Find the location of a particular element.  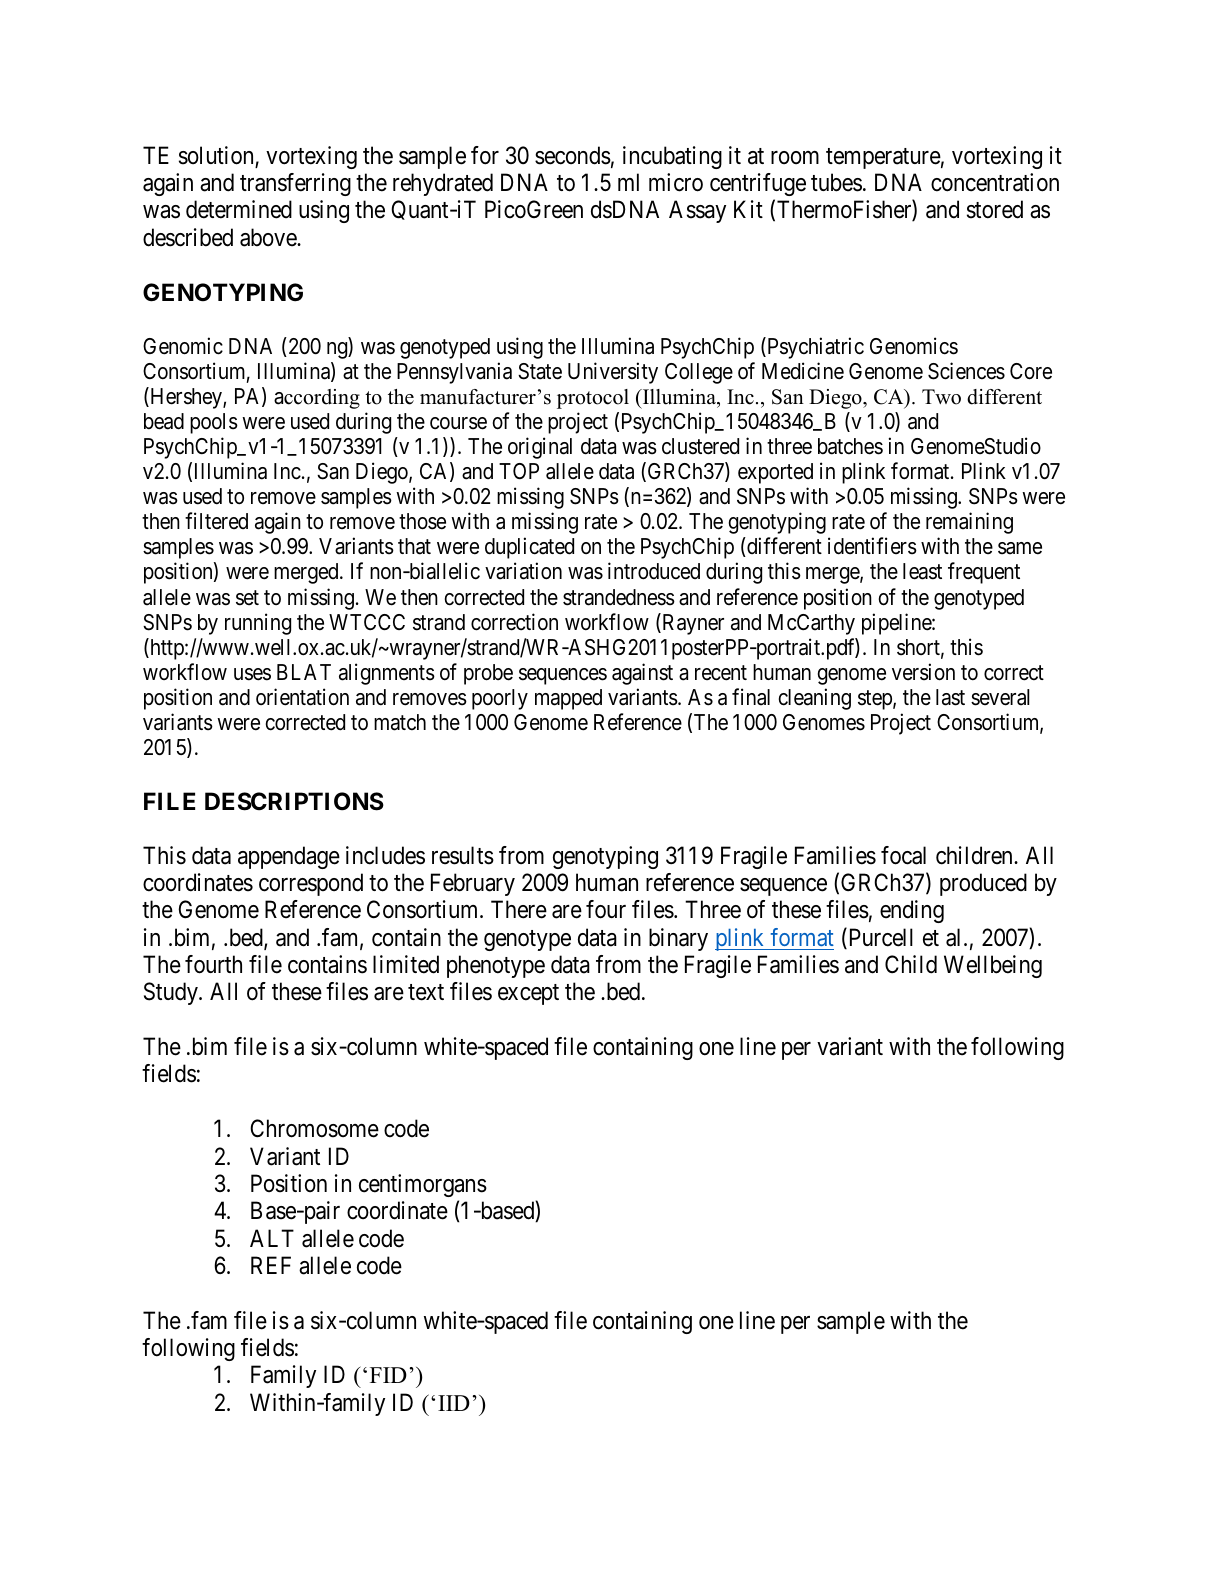

concentration is located at coordinates (995, 182).
